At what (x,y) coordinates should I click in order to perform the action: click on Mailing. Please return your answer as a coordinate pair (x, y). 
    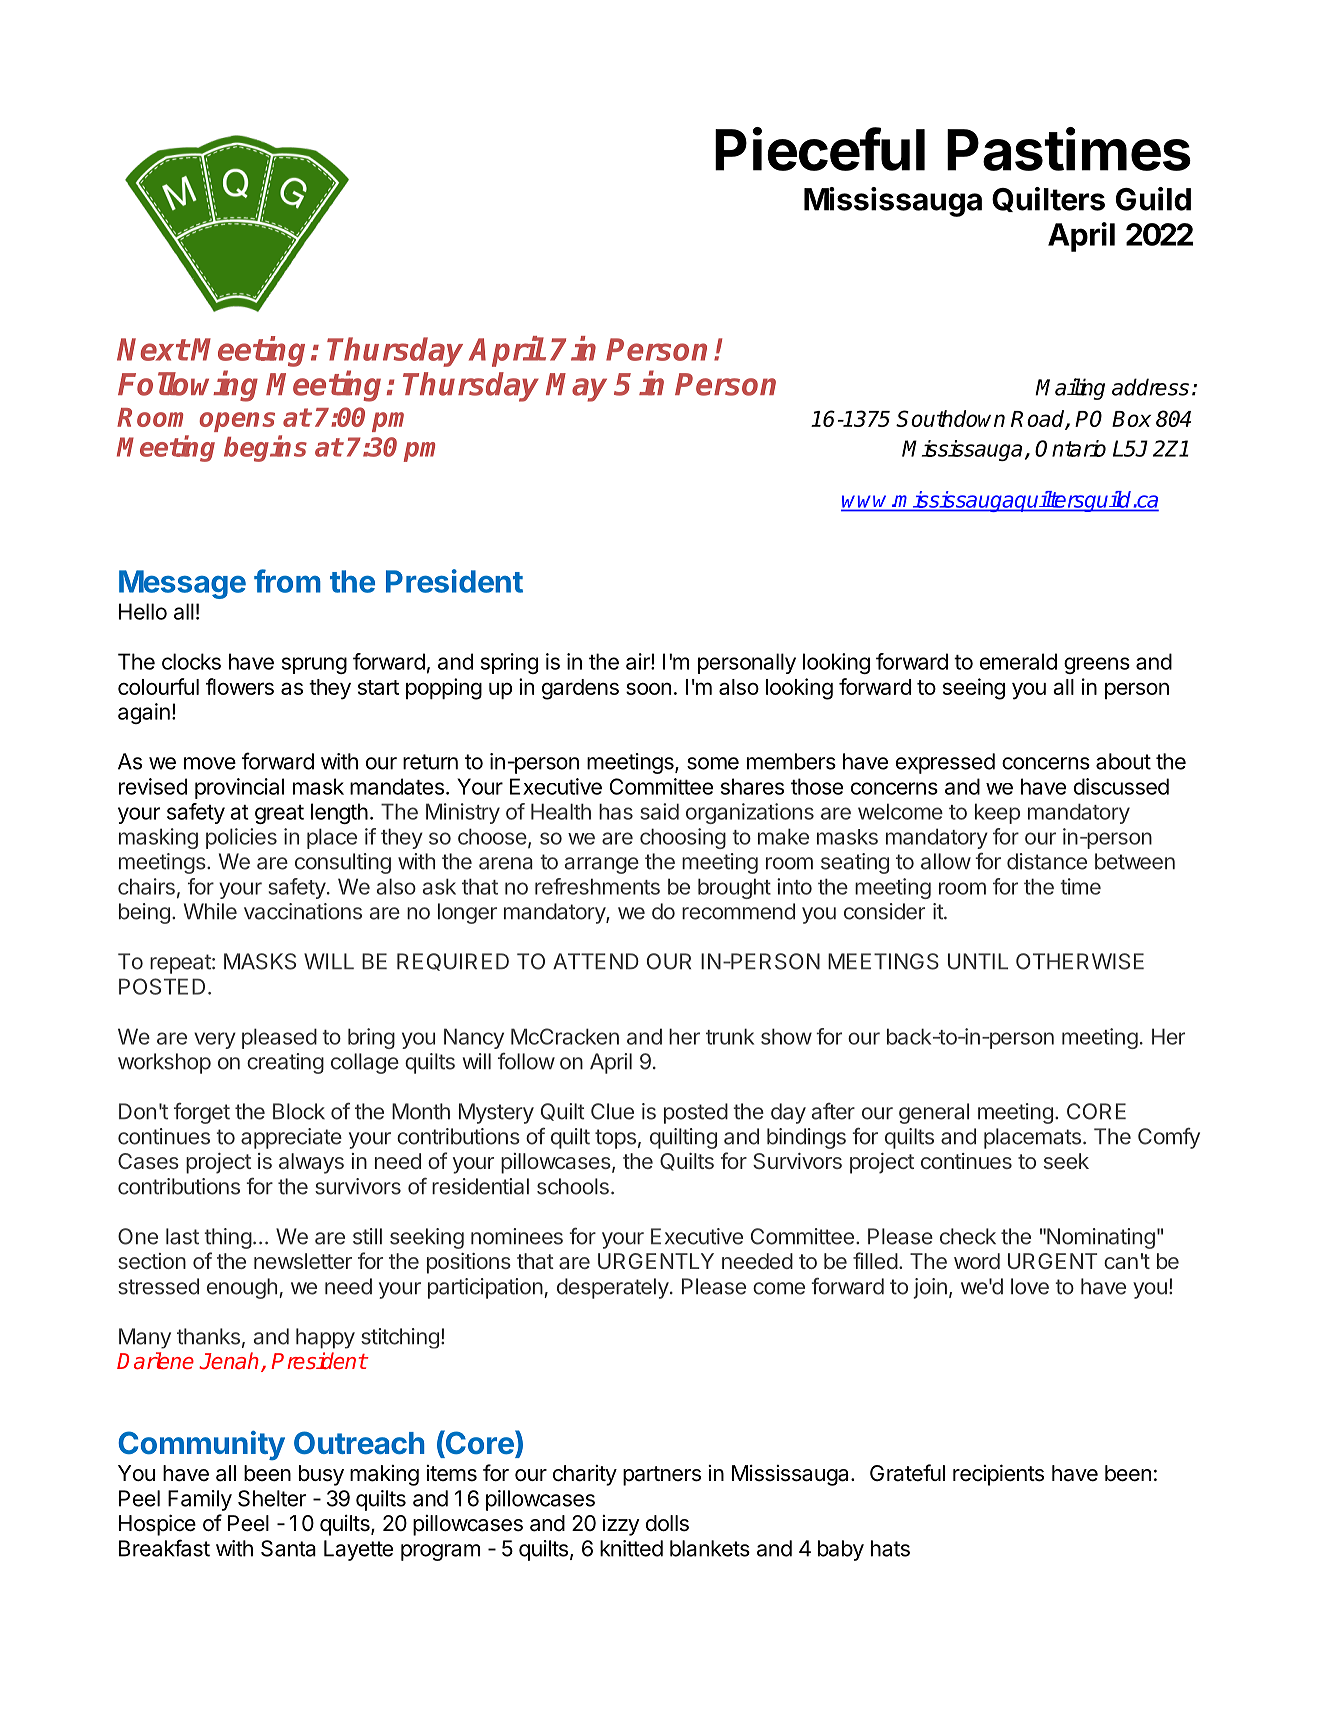
    Looking at the image, I should click on (1070, 389).
